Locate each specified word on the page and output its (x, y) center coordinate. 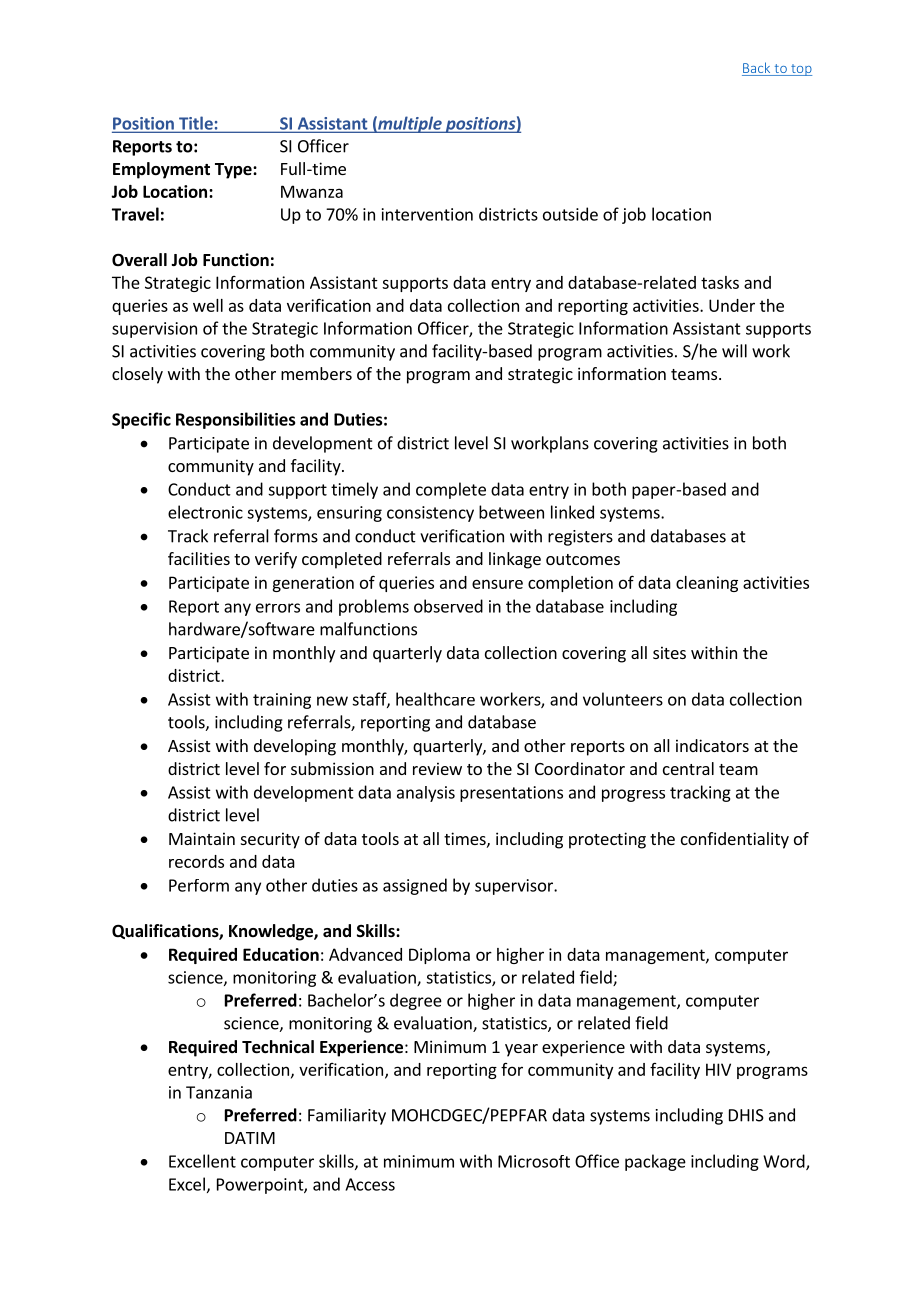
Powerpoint (261, 1186)
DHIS (746, 1115)
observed (448, 606)
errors (278, 608)
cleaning (707, 584)
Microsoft (534, 1161)
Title (196, 124)
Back (756, 67)
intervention (427, 214)
